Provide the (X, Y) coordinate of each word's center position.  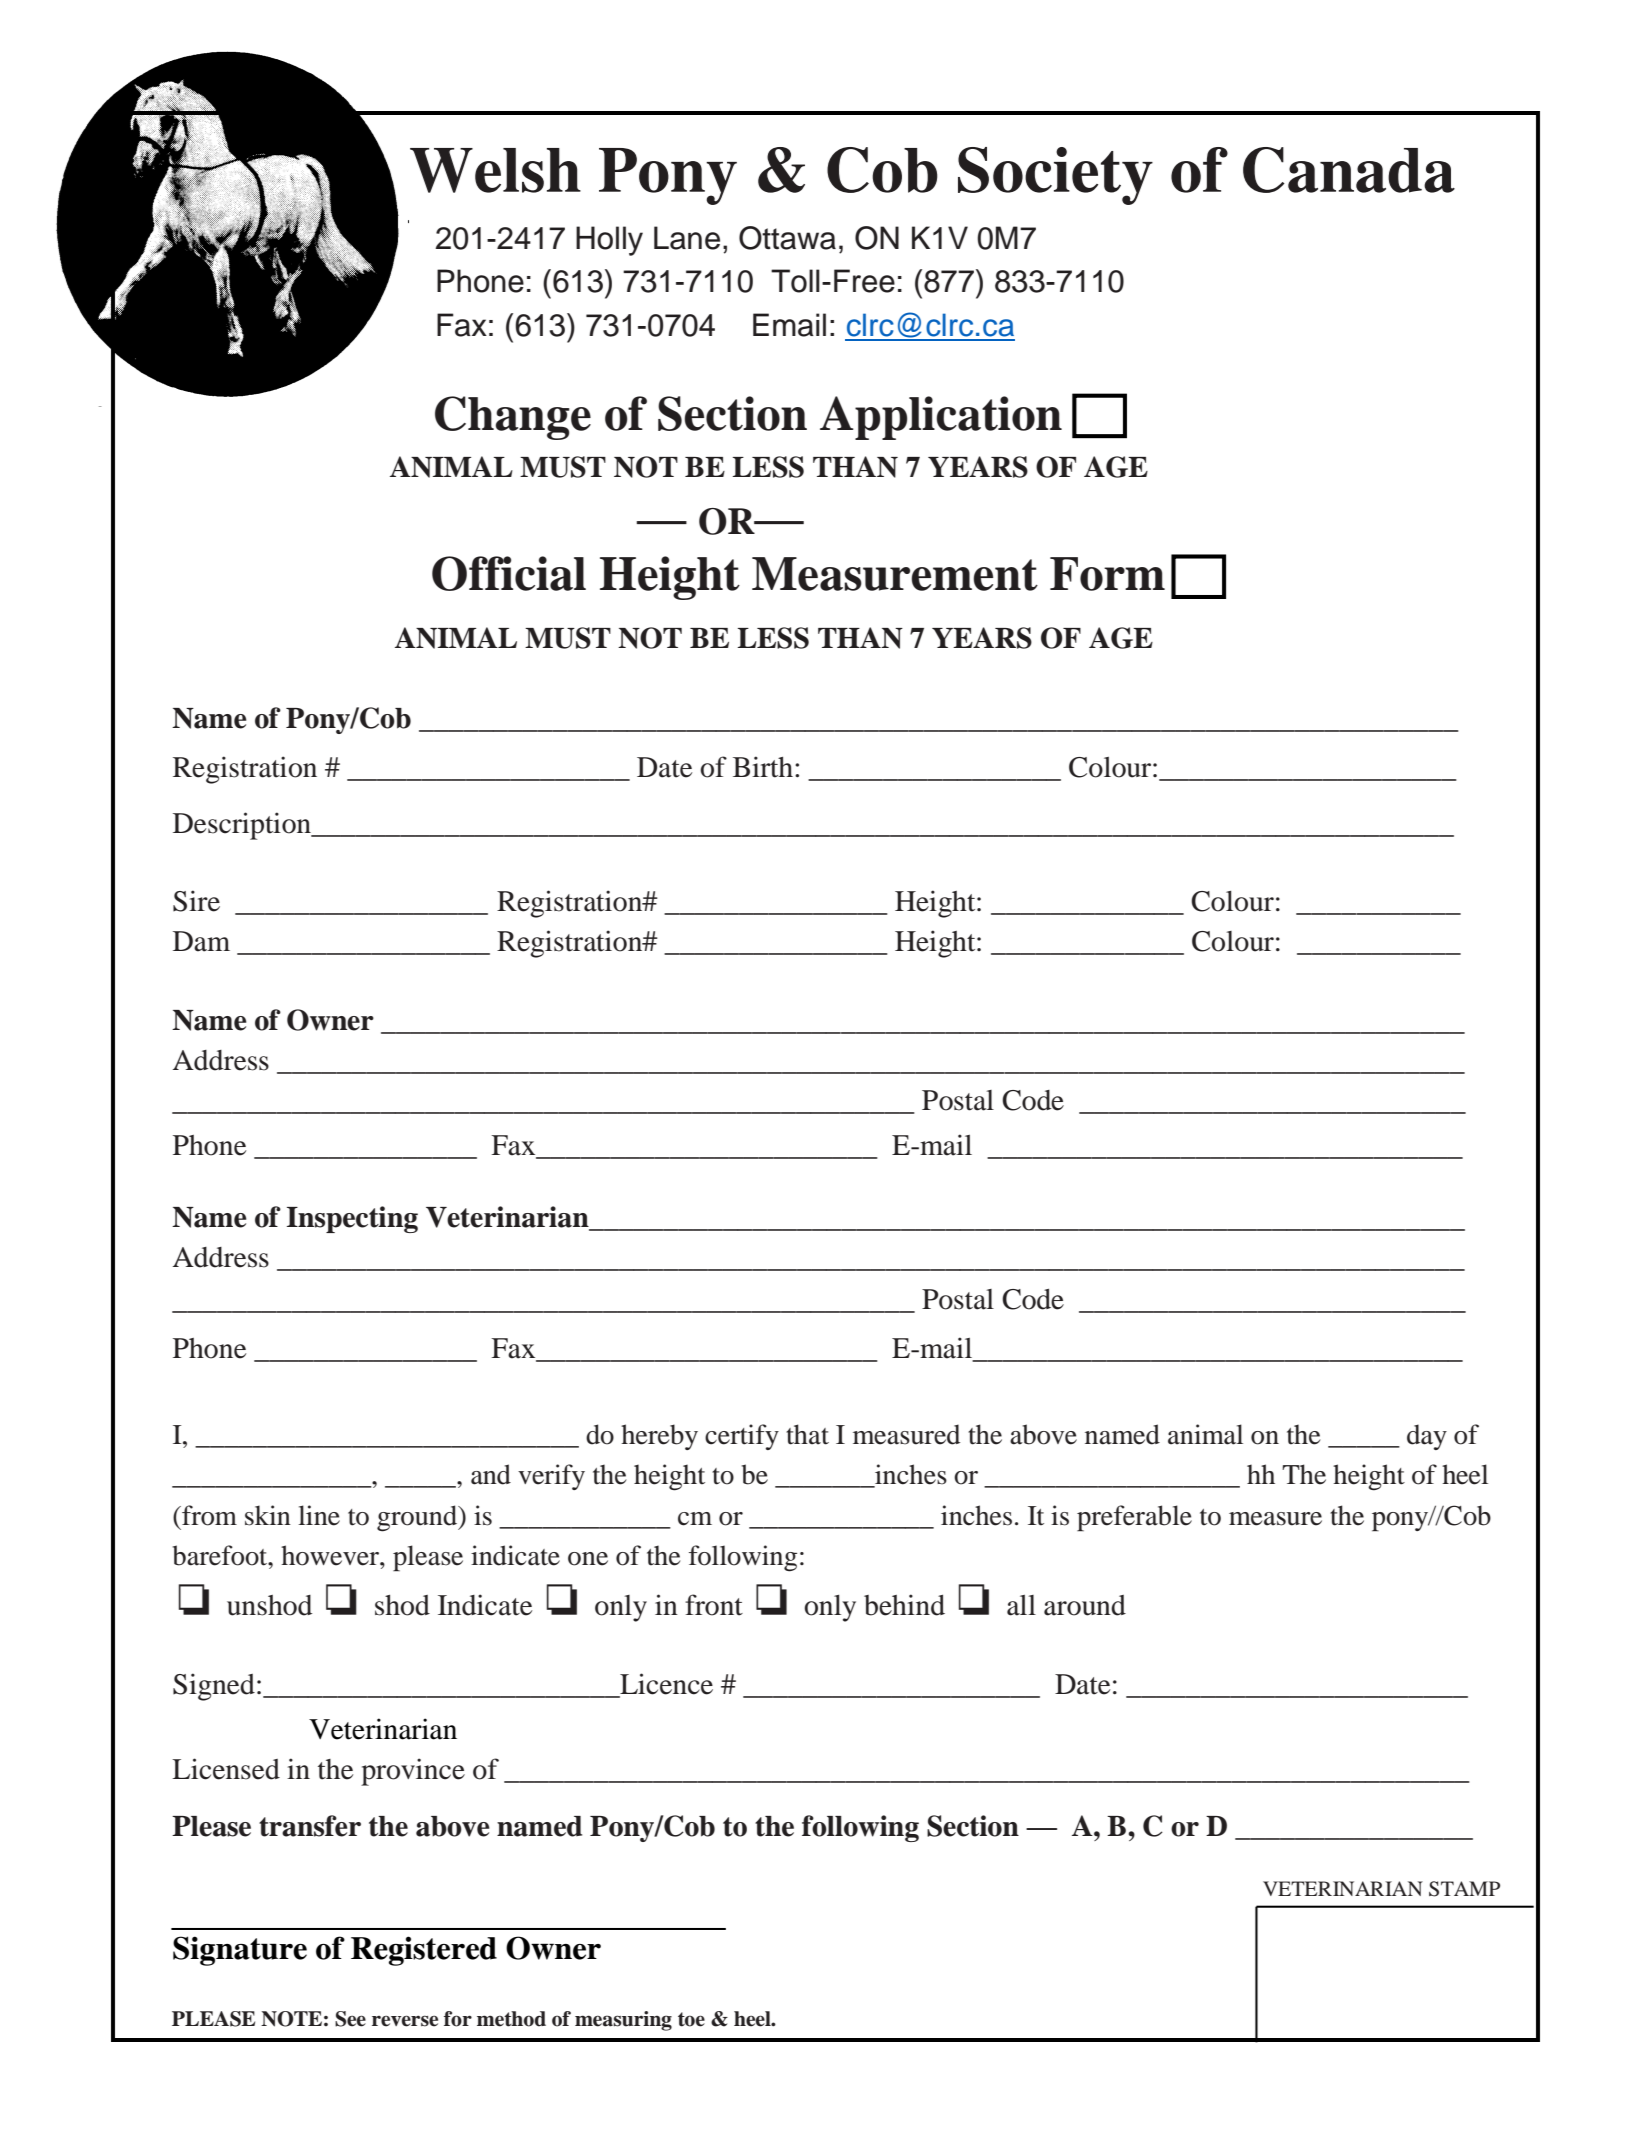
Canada (1349, 170)
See (350, 2019)
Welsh (495, 170)
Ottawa (787, 238)
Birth (764, 767)
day (1427, 1437)
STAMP (1464, 1889)
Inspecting (352, 1219)
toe (691, 2019)
